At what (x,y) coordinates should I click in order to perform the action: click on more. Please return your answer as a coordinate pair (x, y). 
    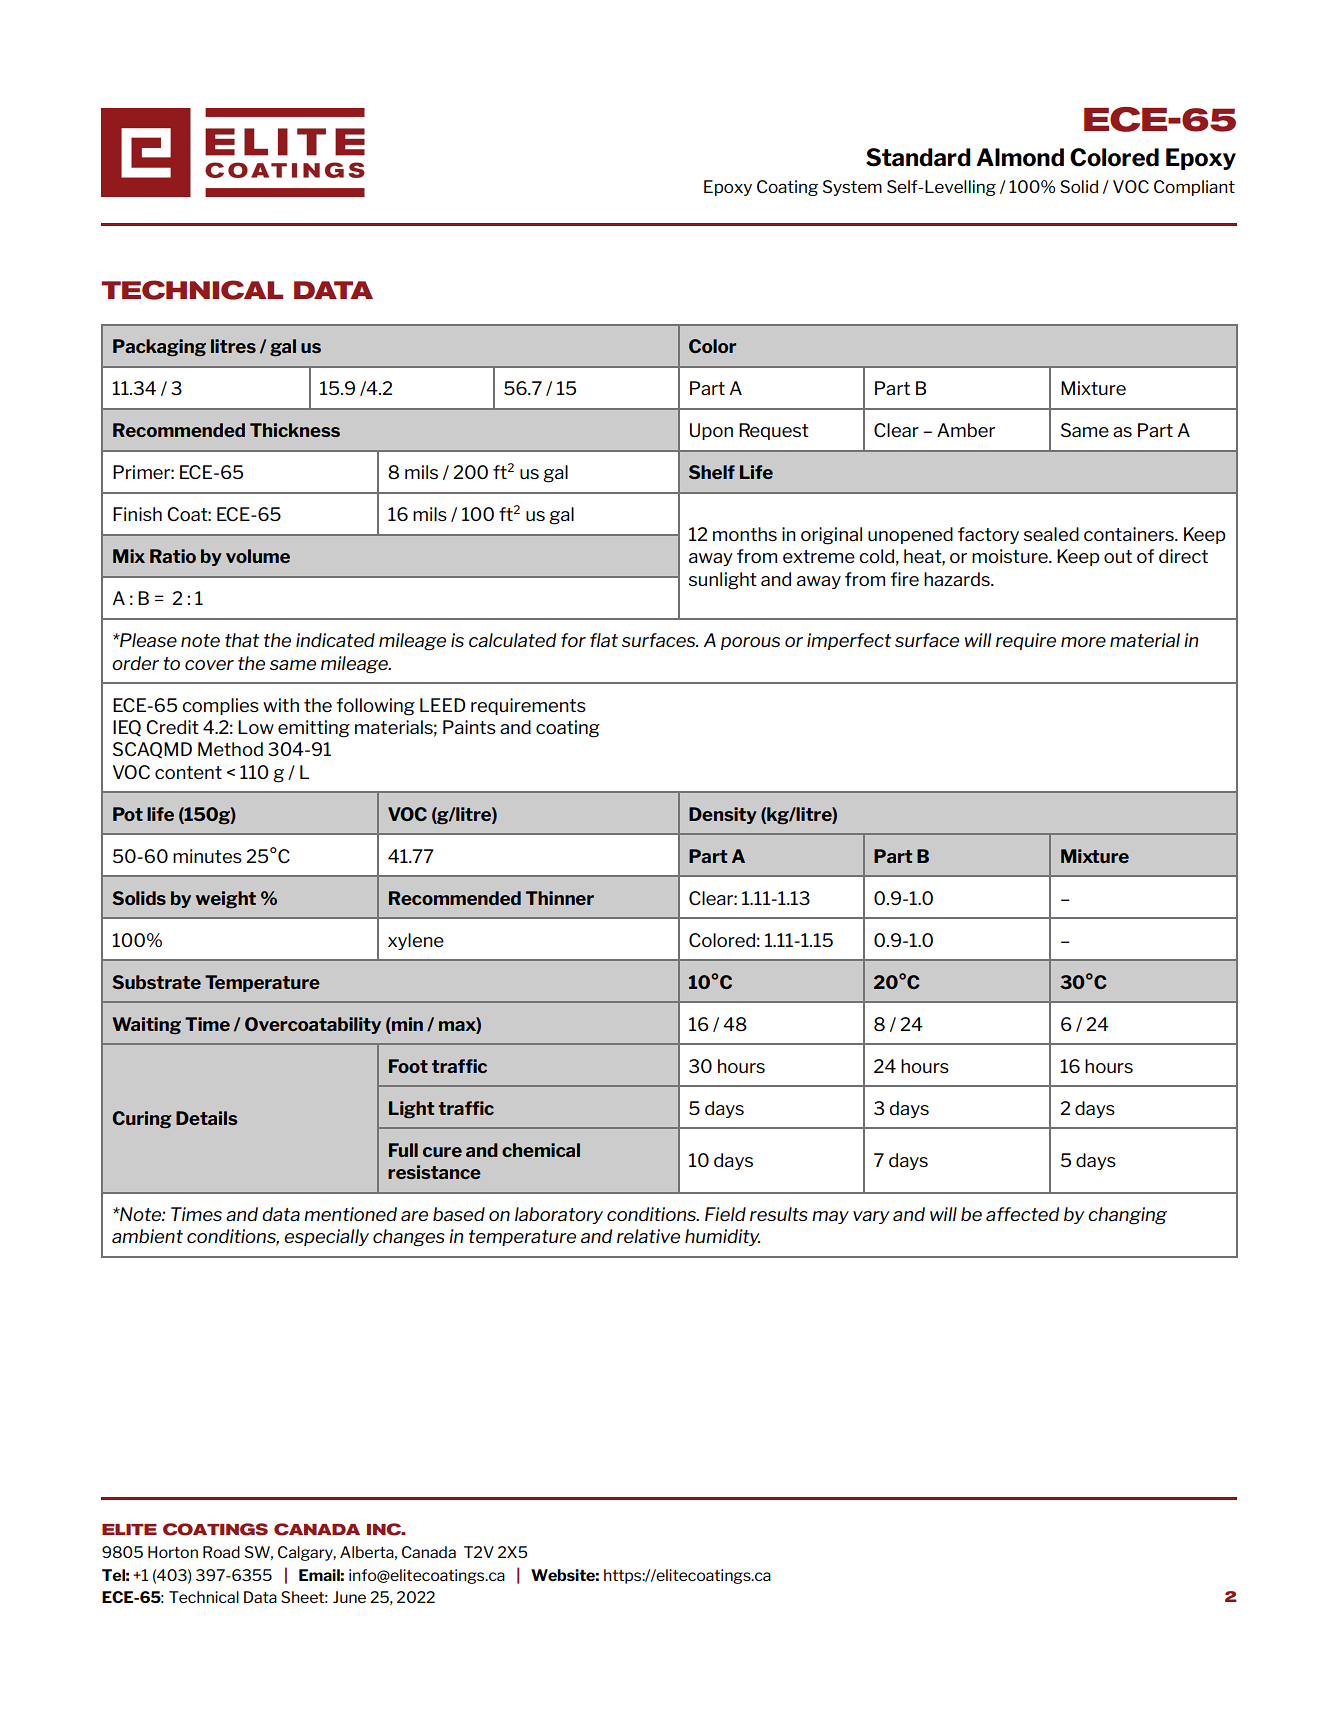
    Looking at the image, I should click on (1083, 642).
